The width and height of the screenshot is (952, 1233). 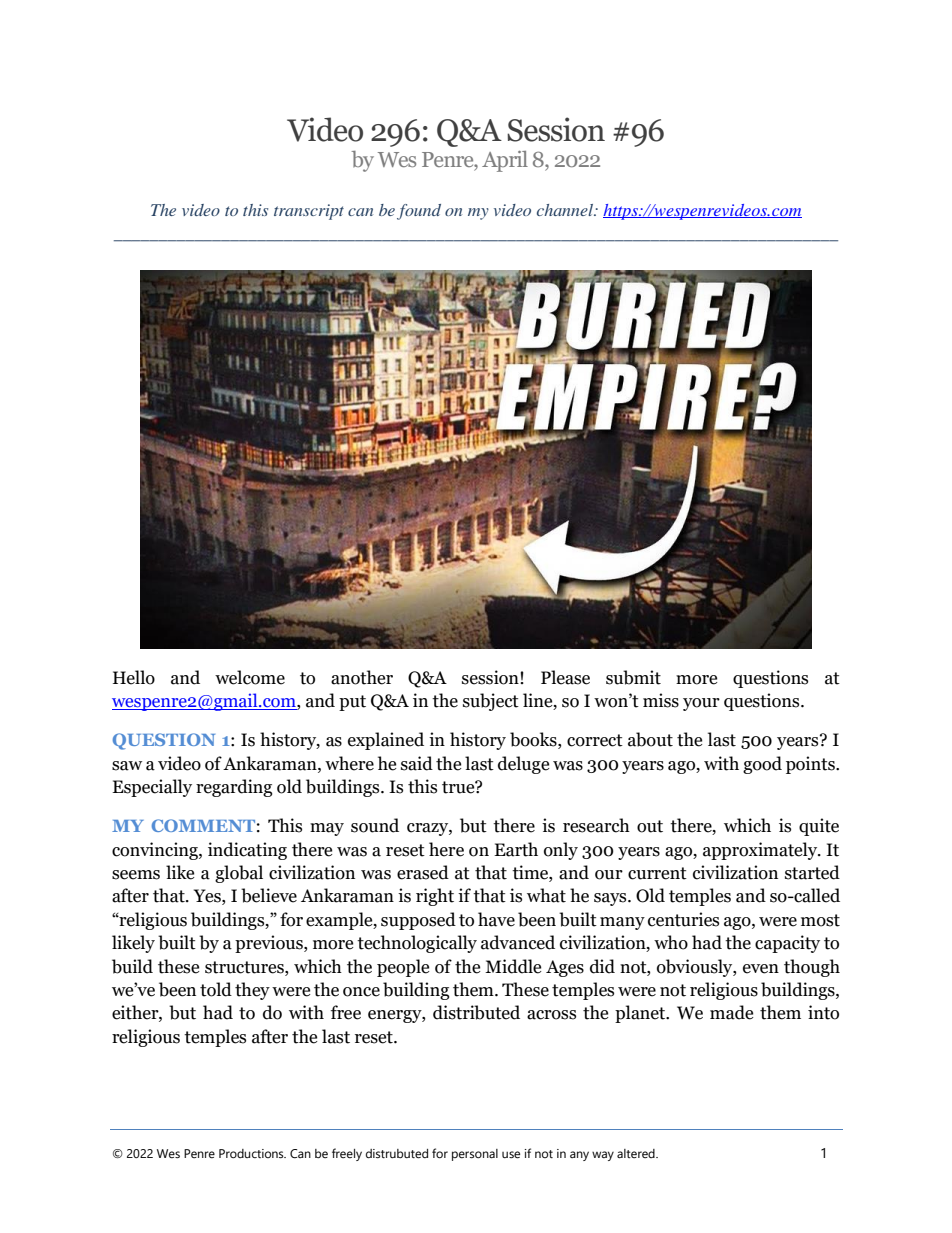 I want to click on transcript, so click(x=309, y=212).
